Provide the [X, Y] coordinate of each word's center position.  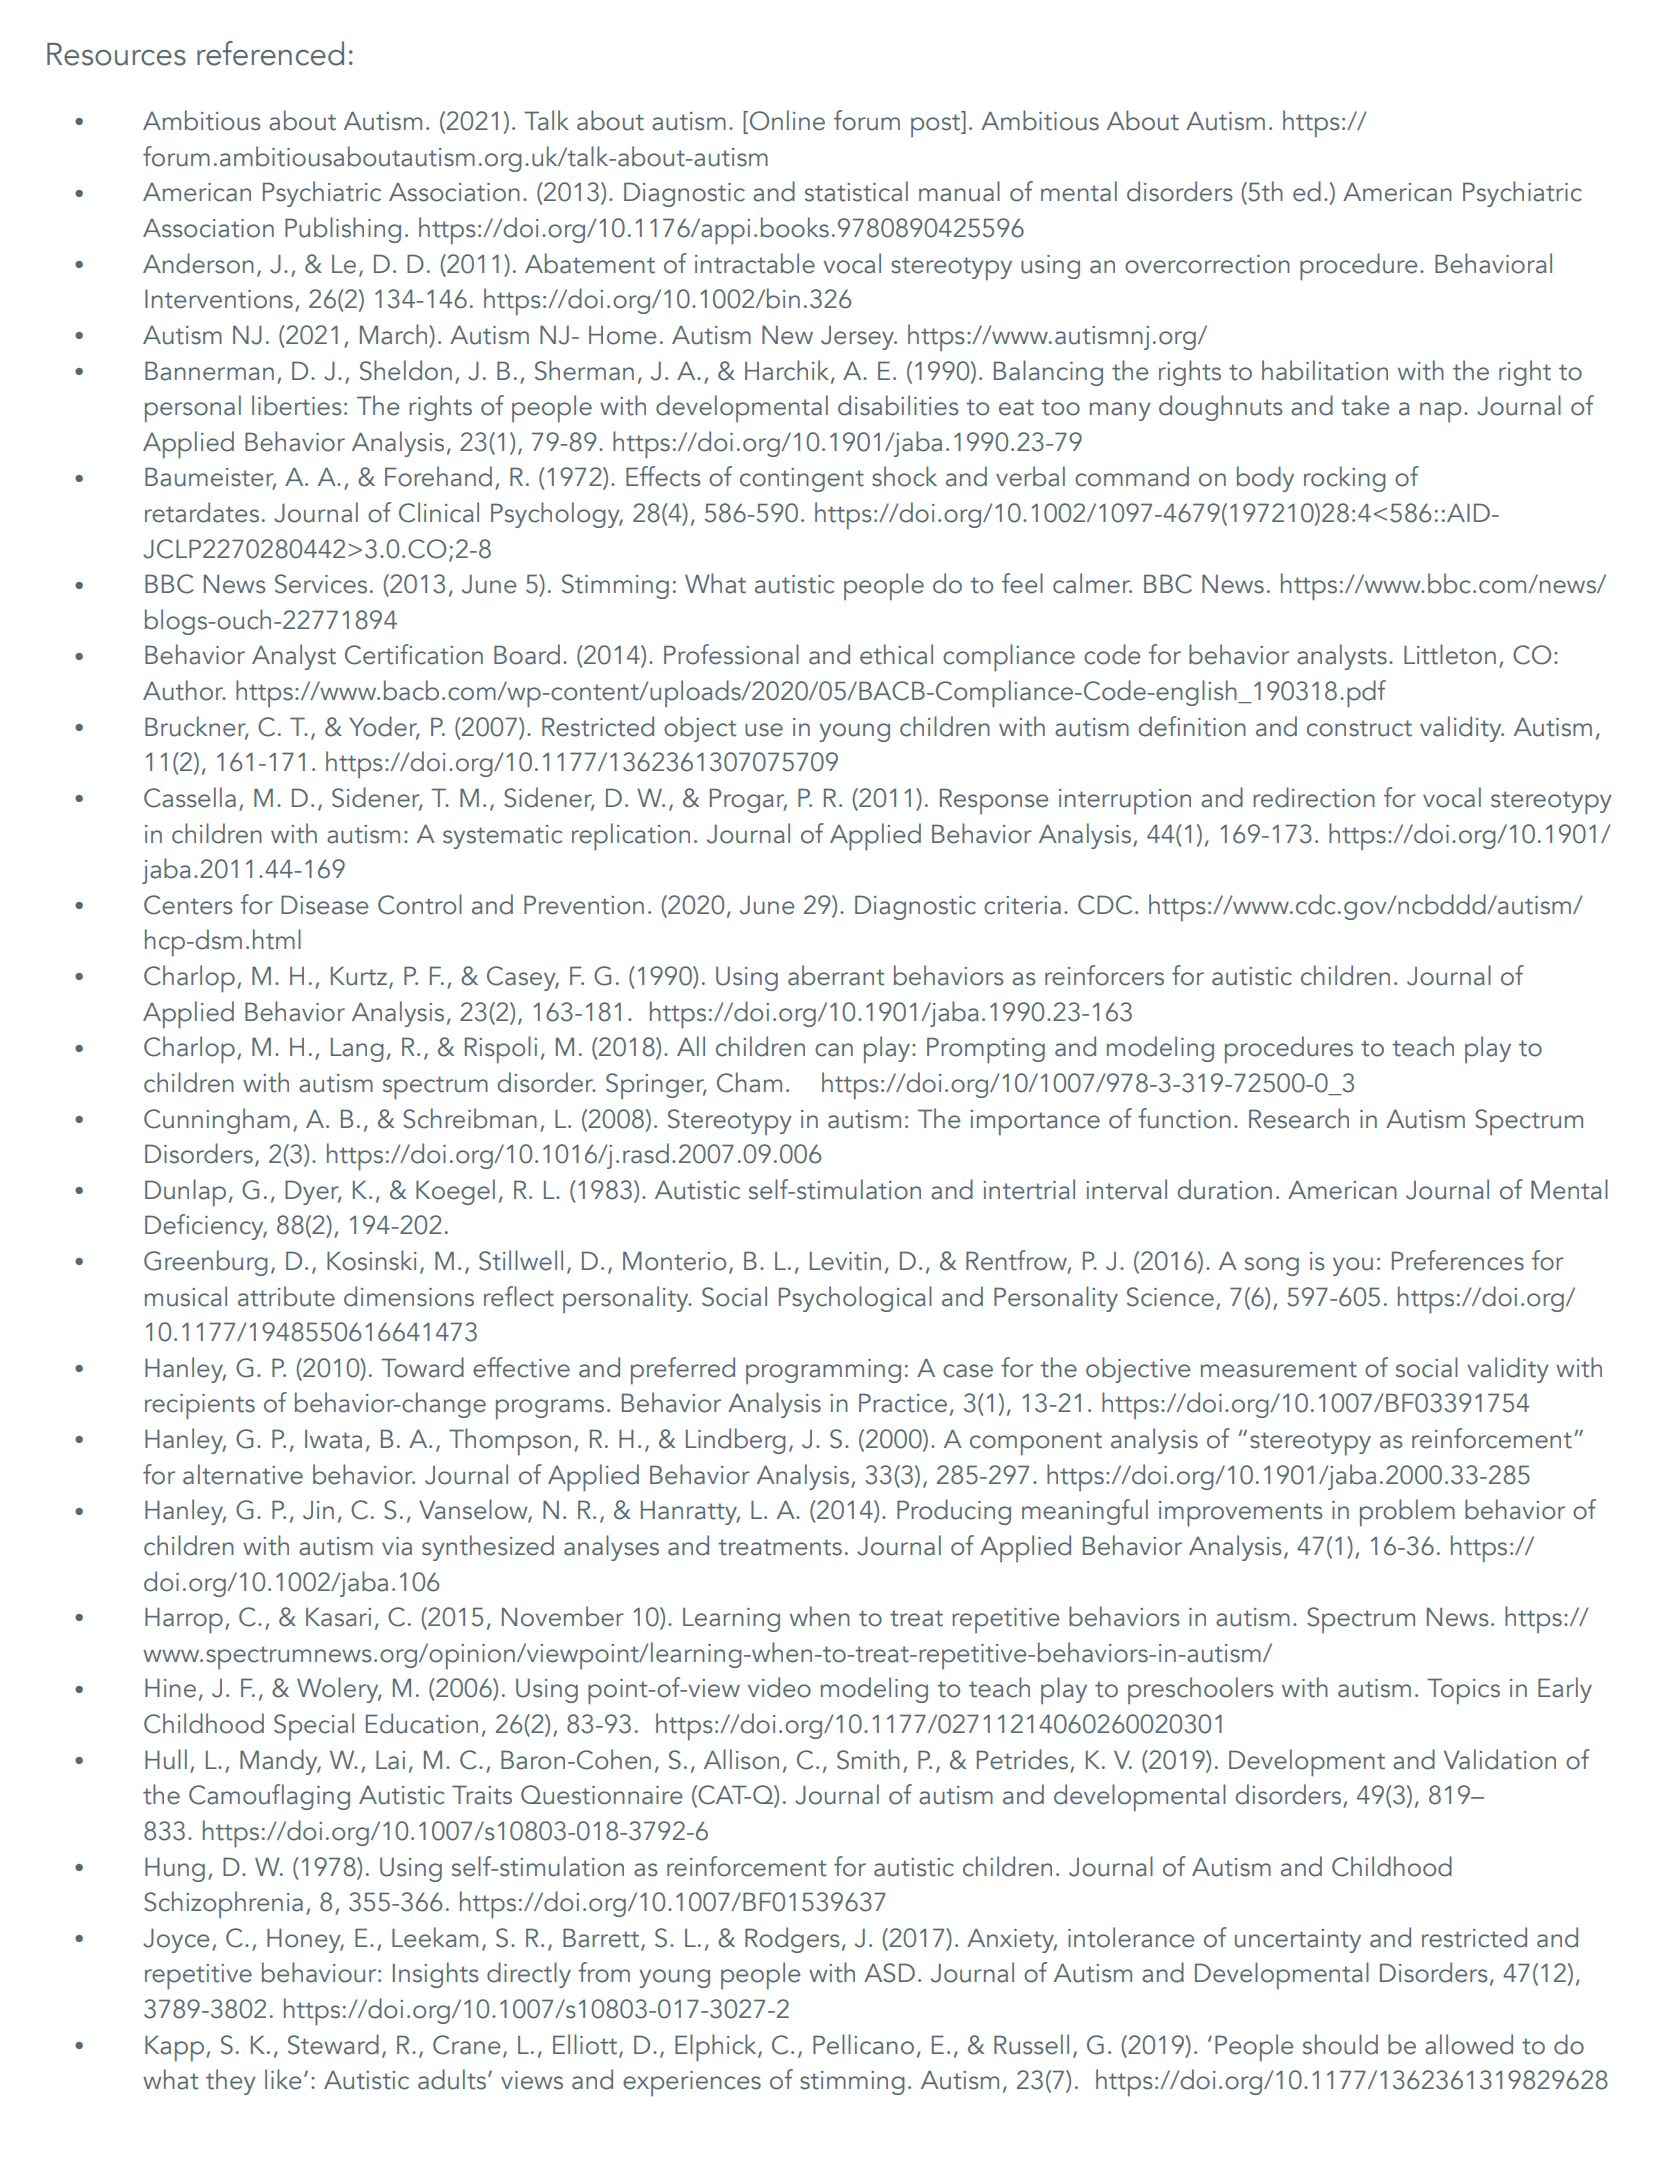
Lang [357, 1049]
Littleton [1450, 654]
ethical [896, 654]
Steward [333, 2044]
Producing [954, 1512]
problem [1407, 1513]
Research [1299, 1118]
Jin [318, 1510]
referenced [270, 53]
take [1365, 405]
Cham [749, 1082]
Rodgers [792, 1940]
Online [787, 120]
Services [321, 584]
